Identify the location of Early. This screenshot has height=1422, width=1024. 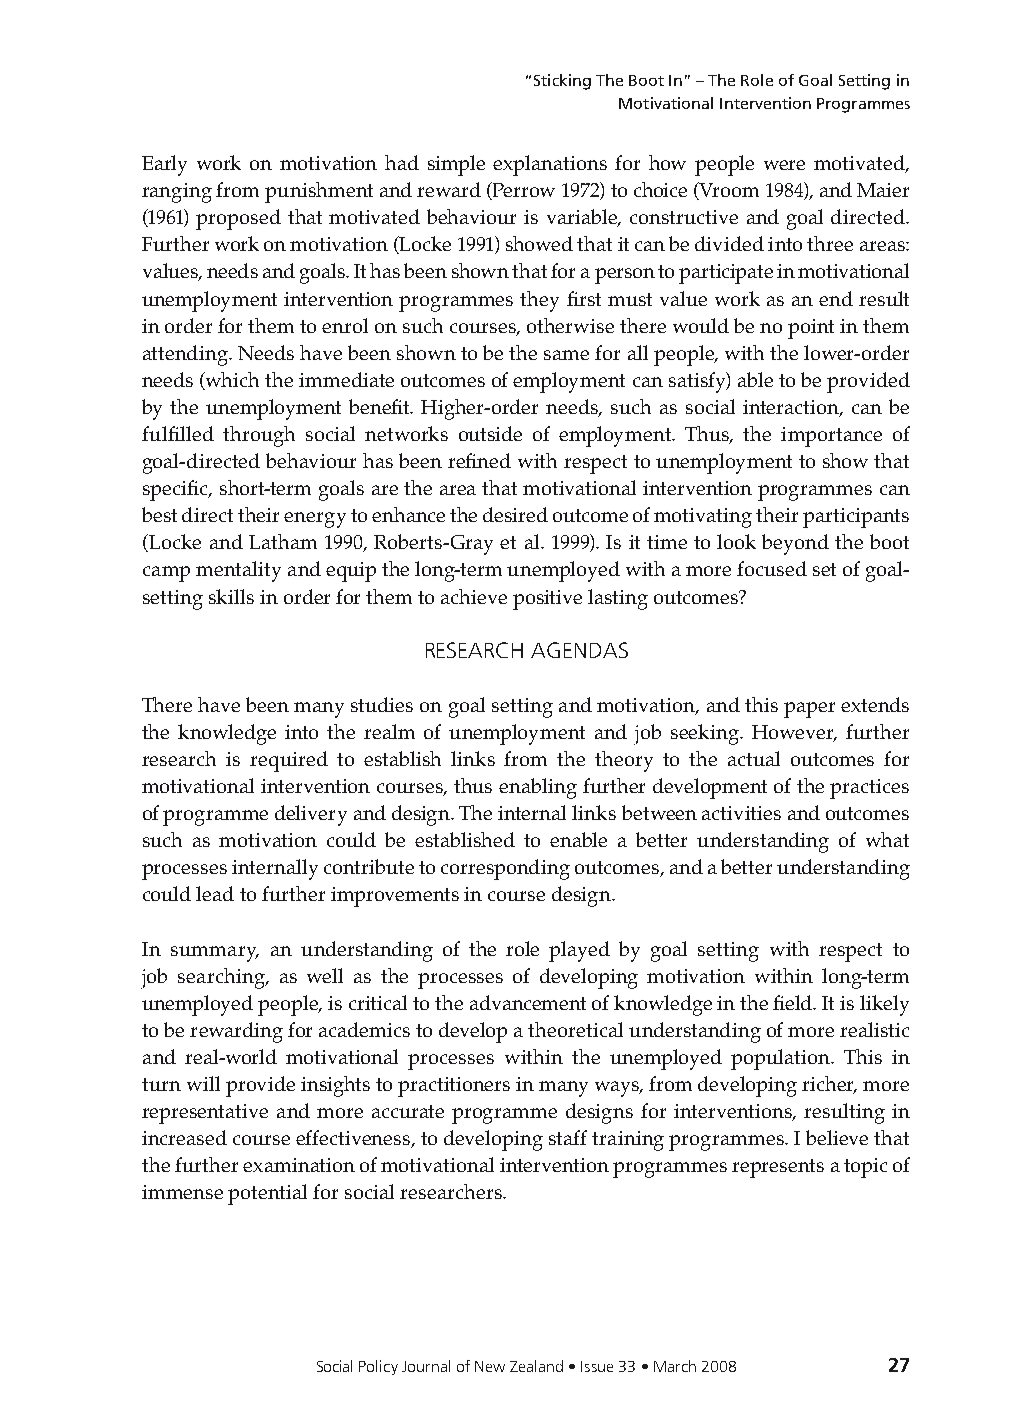
(164, 165).
